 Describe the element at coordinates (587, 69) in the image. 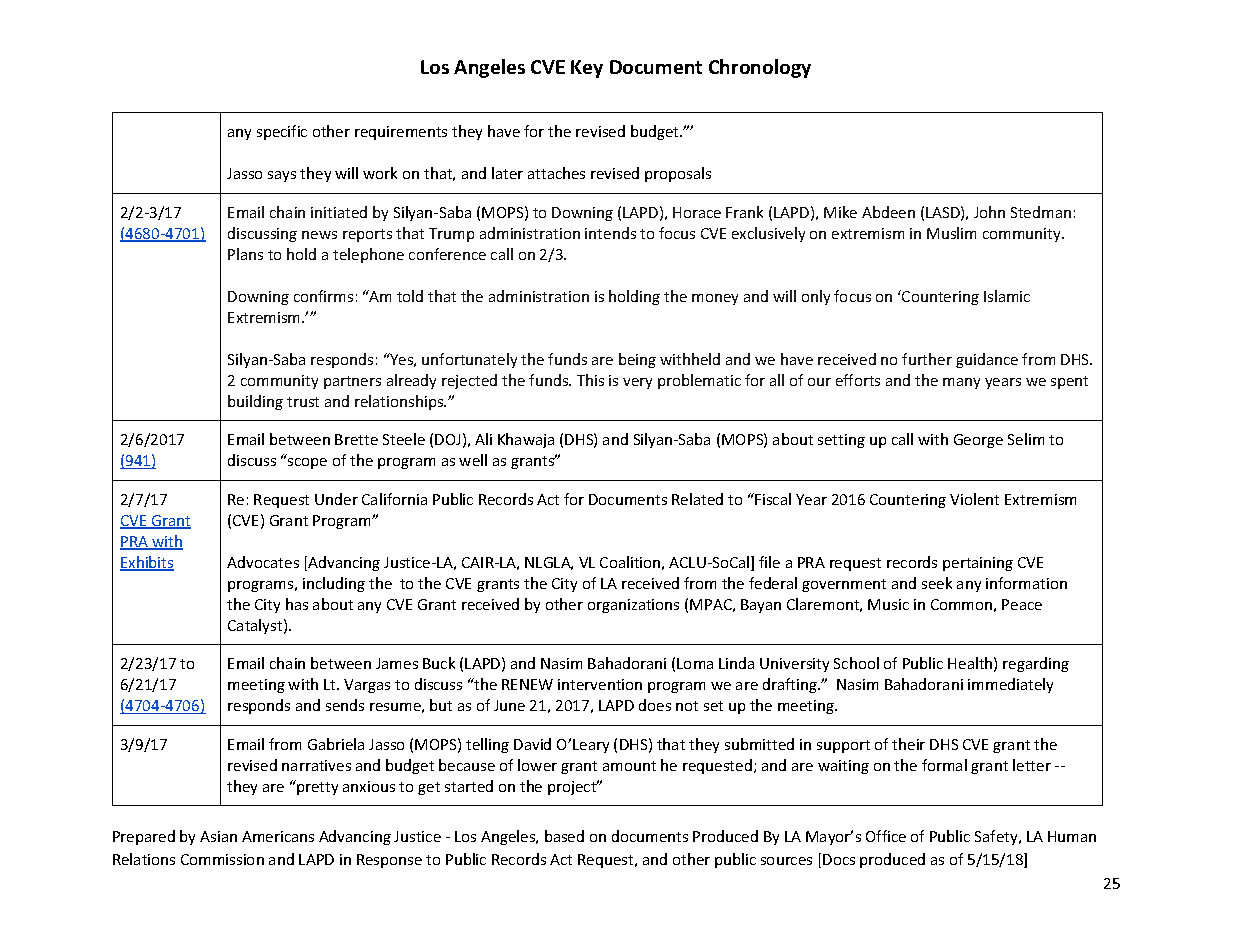

I see `Key` at that location.
